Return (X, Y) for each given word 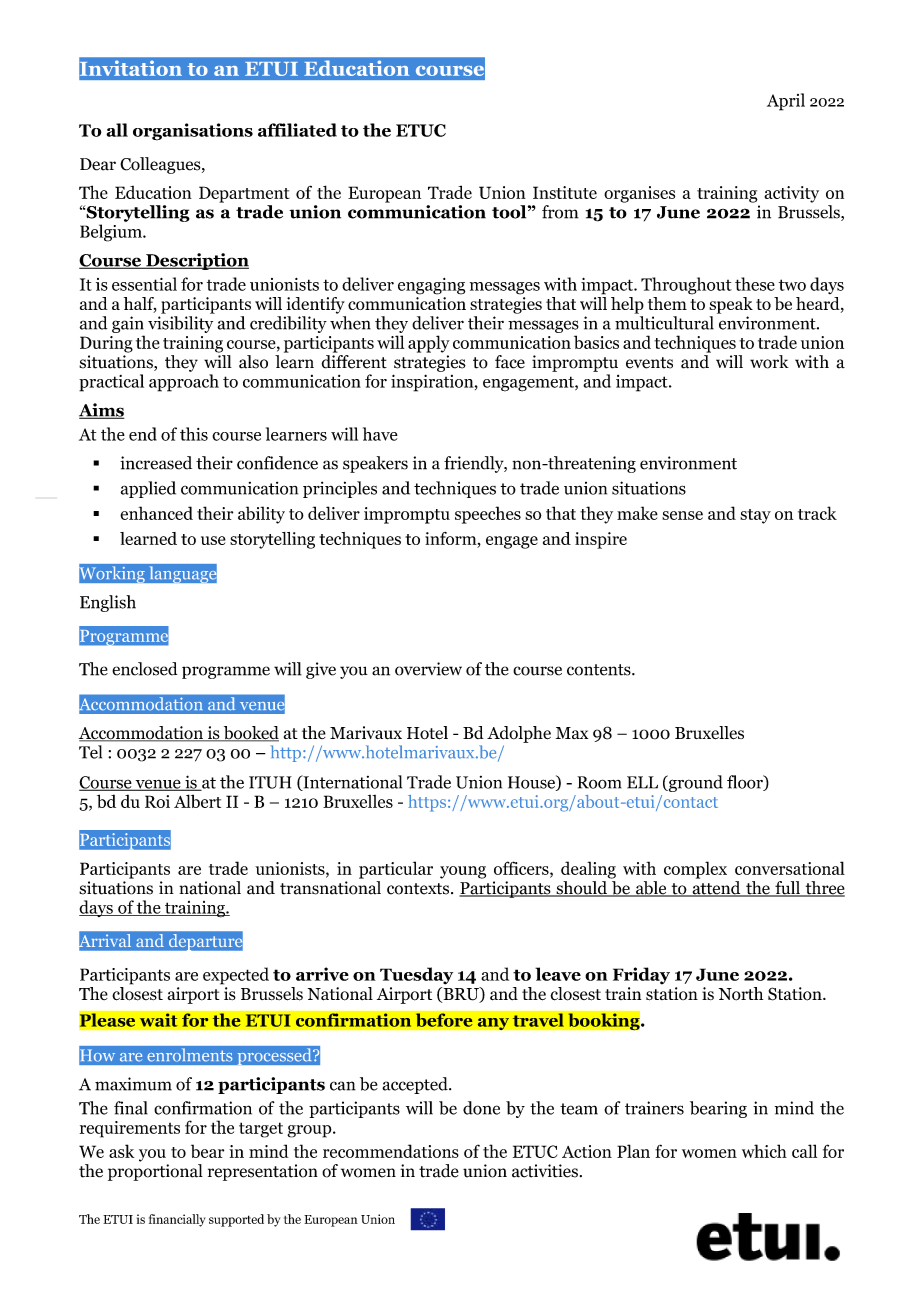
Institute (565, 192)
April (786, 102)
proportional (155, 1172)
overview (428, 669)
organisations (193, 132)
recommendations (391, 1151)
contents (600, 670)
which (764, 1151)
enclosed (145, 669)
